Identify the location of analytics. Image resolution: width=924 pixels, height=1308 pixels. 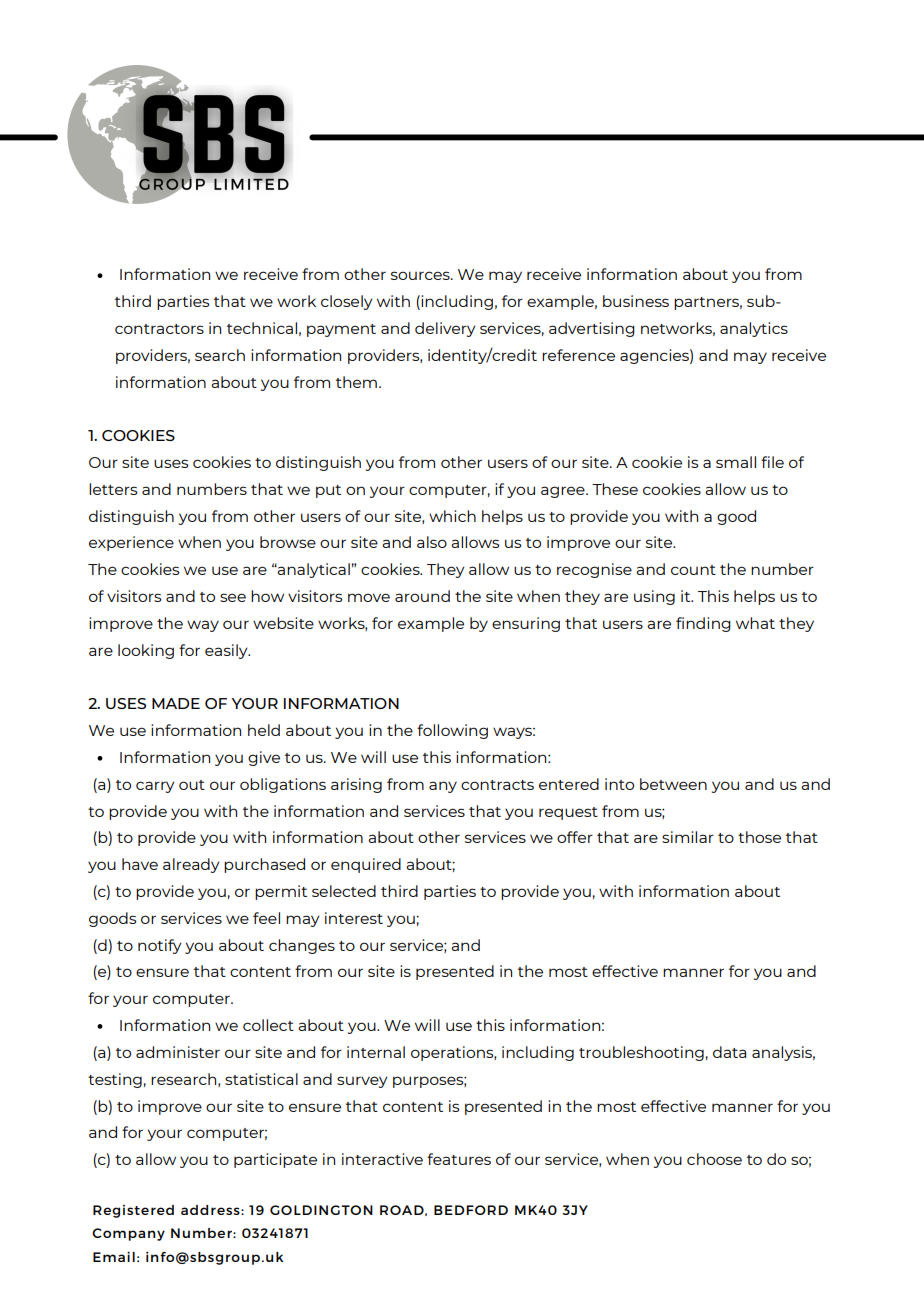
(754, 329).
